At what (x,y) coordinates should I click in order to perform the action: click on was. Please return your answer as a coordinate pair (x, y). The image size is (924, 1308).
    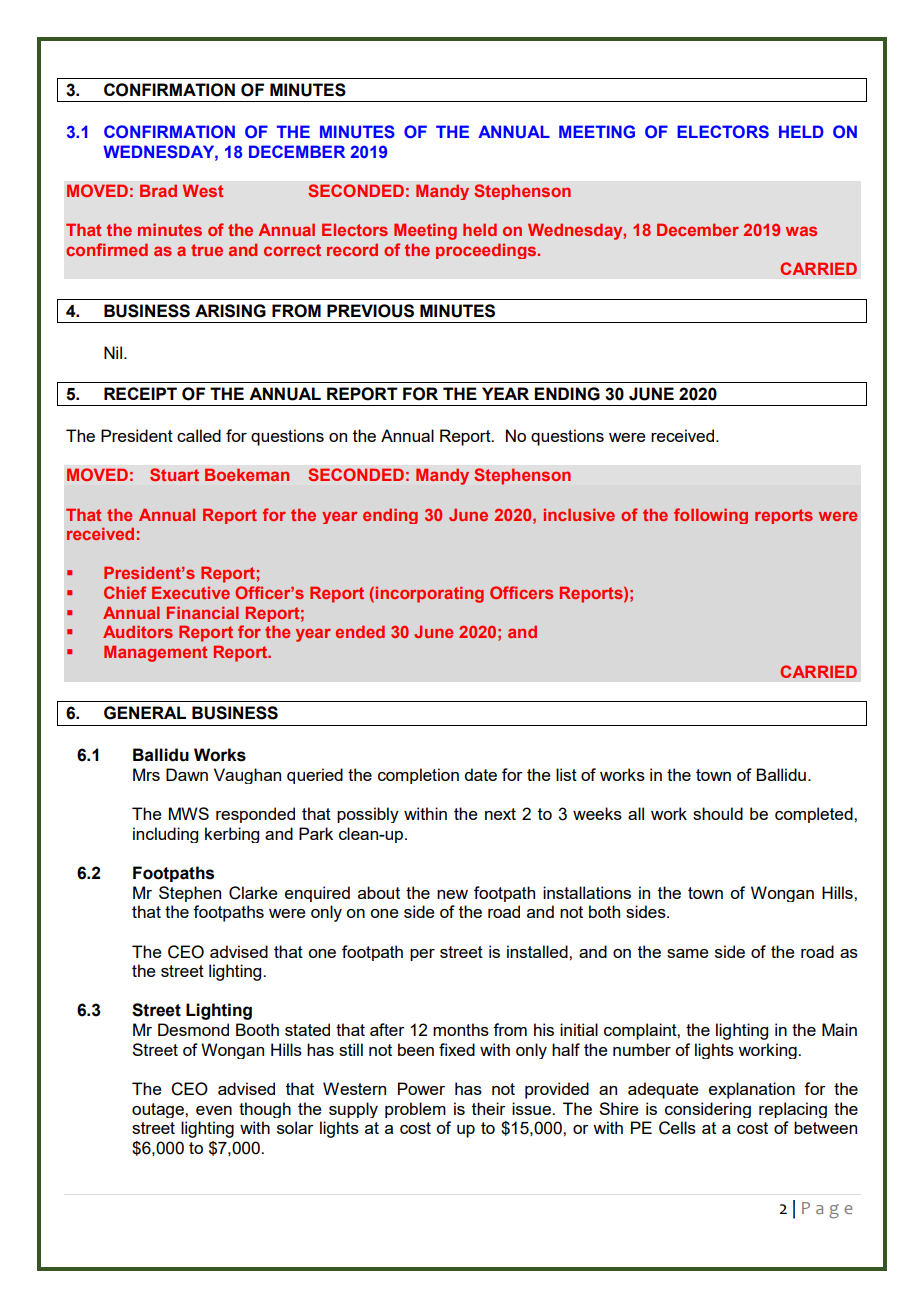
    Looking at the image, I should click on (801, 231).
